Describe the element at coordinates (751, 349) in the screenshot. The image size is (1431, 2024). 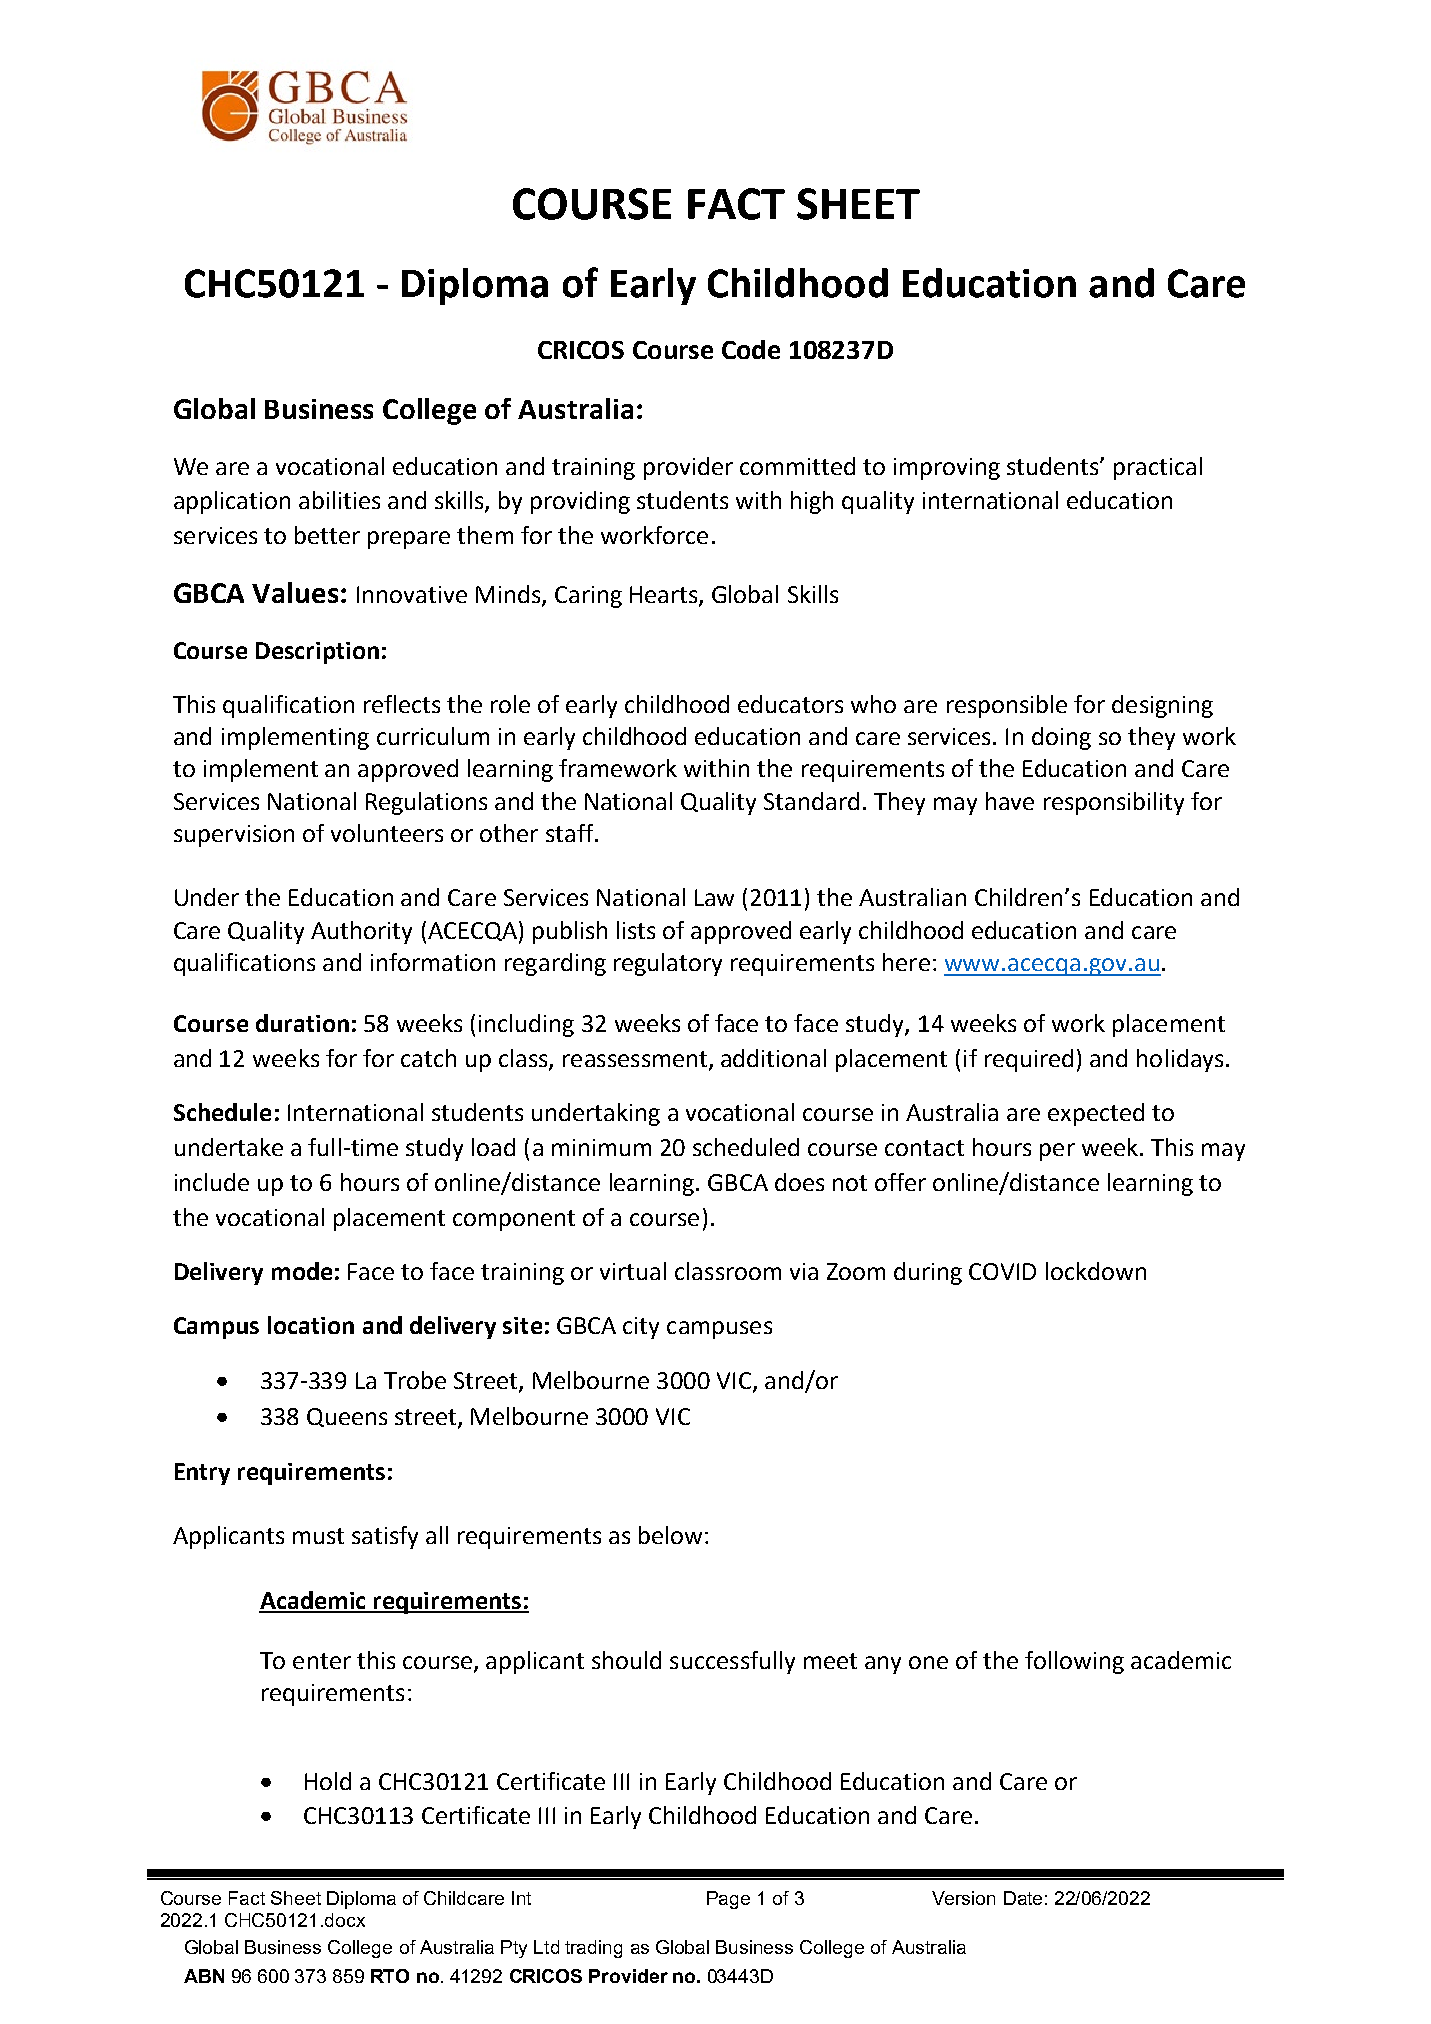
I see `Code` at that location.
